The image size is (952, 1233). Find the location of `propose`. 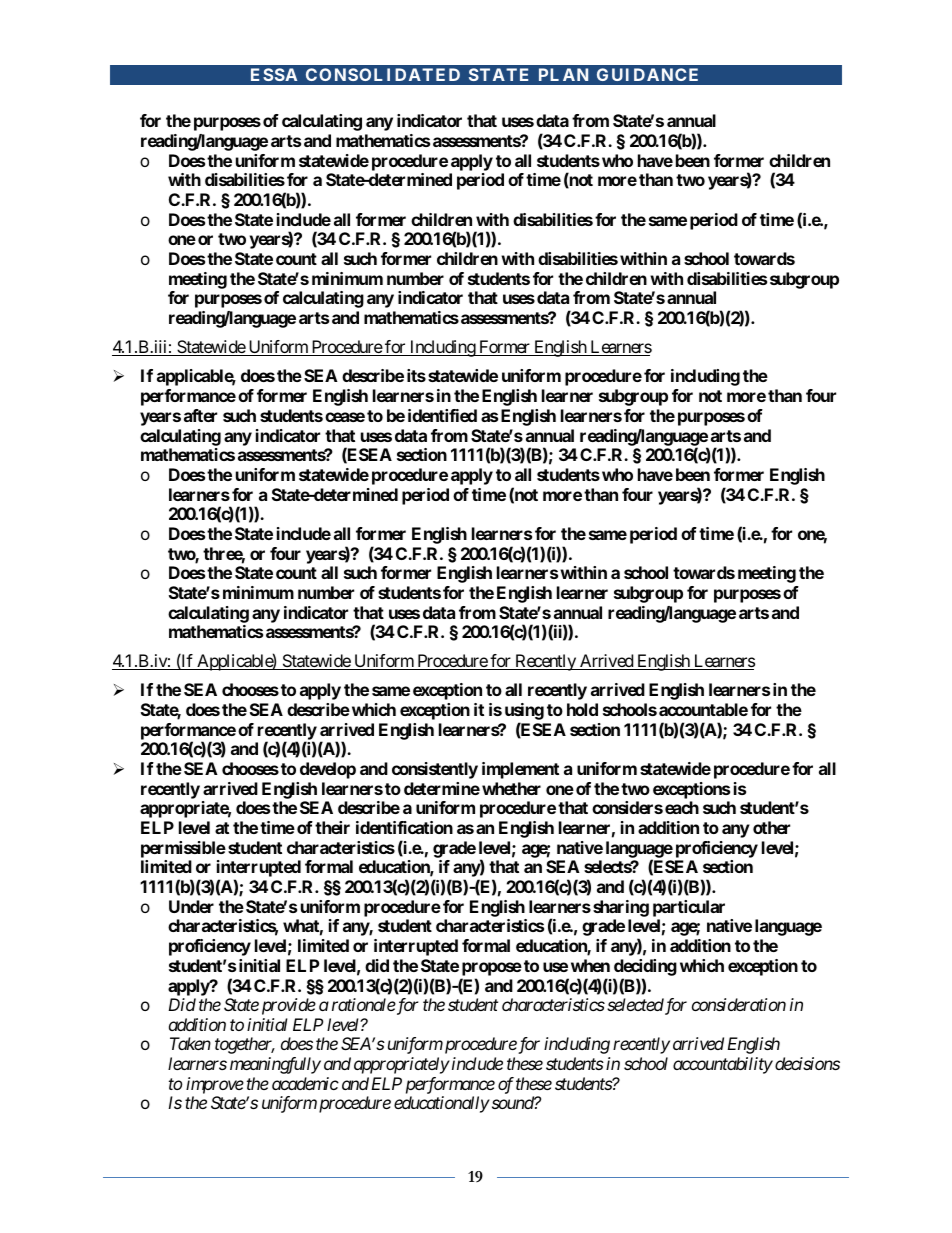

propose is located at coordinates (492, 969).
